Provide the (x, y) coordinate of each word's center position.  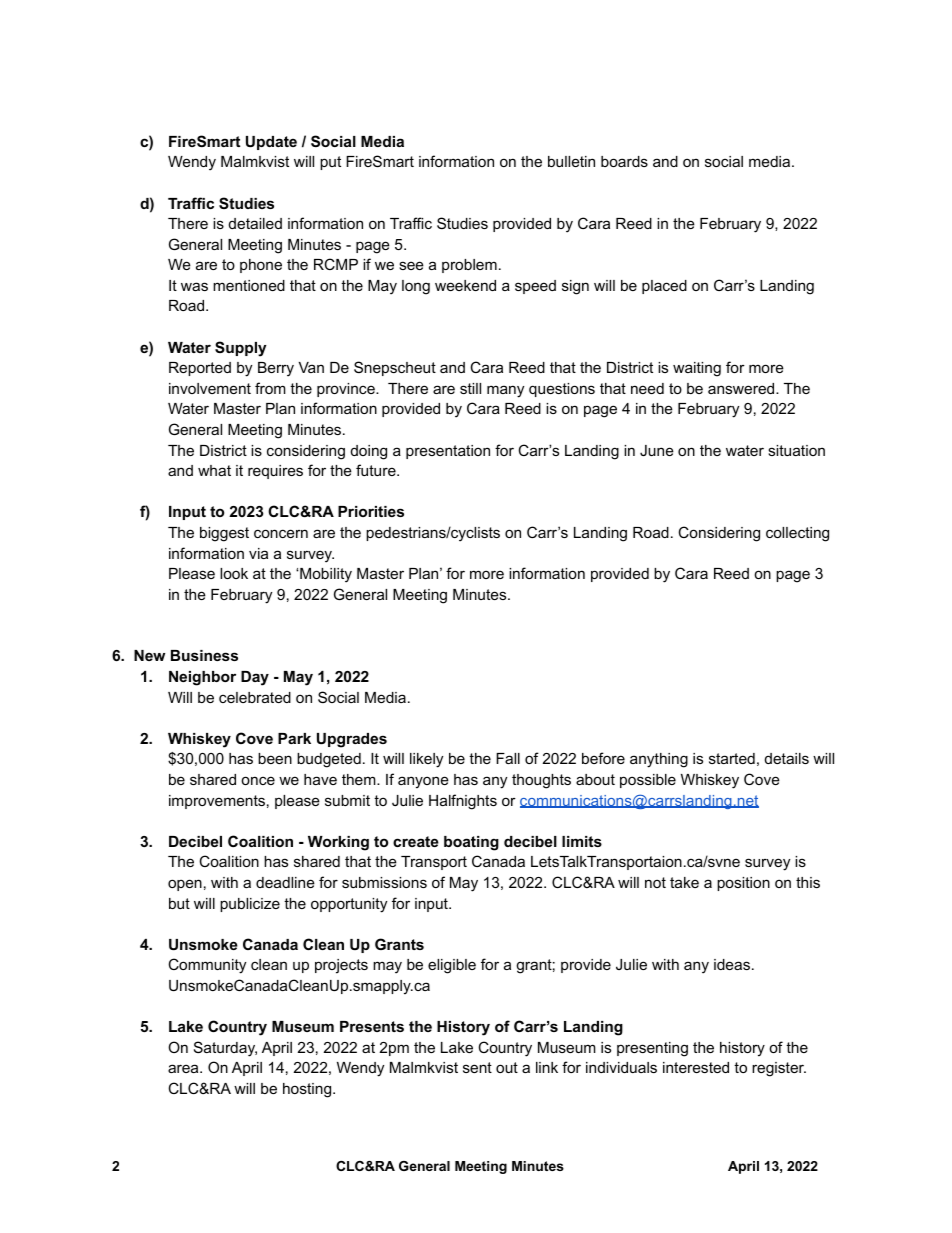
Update (271, 143)
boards (624, 161)
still (470, 388)
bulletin (571, 161)
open (185, 885)
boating (471, 843)
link (547, 1067)
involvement (210, 388)
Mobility (325, 575)
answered (742, 388)
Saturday (225, 1049)
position (743, 884)
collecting (797, 534)
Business (204, 655)
